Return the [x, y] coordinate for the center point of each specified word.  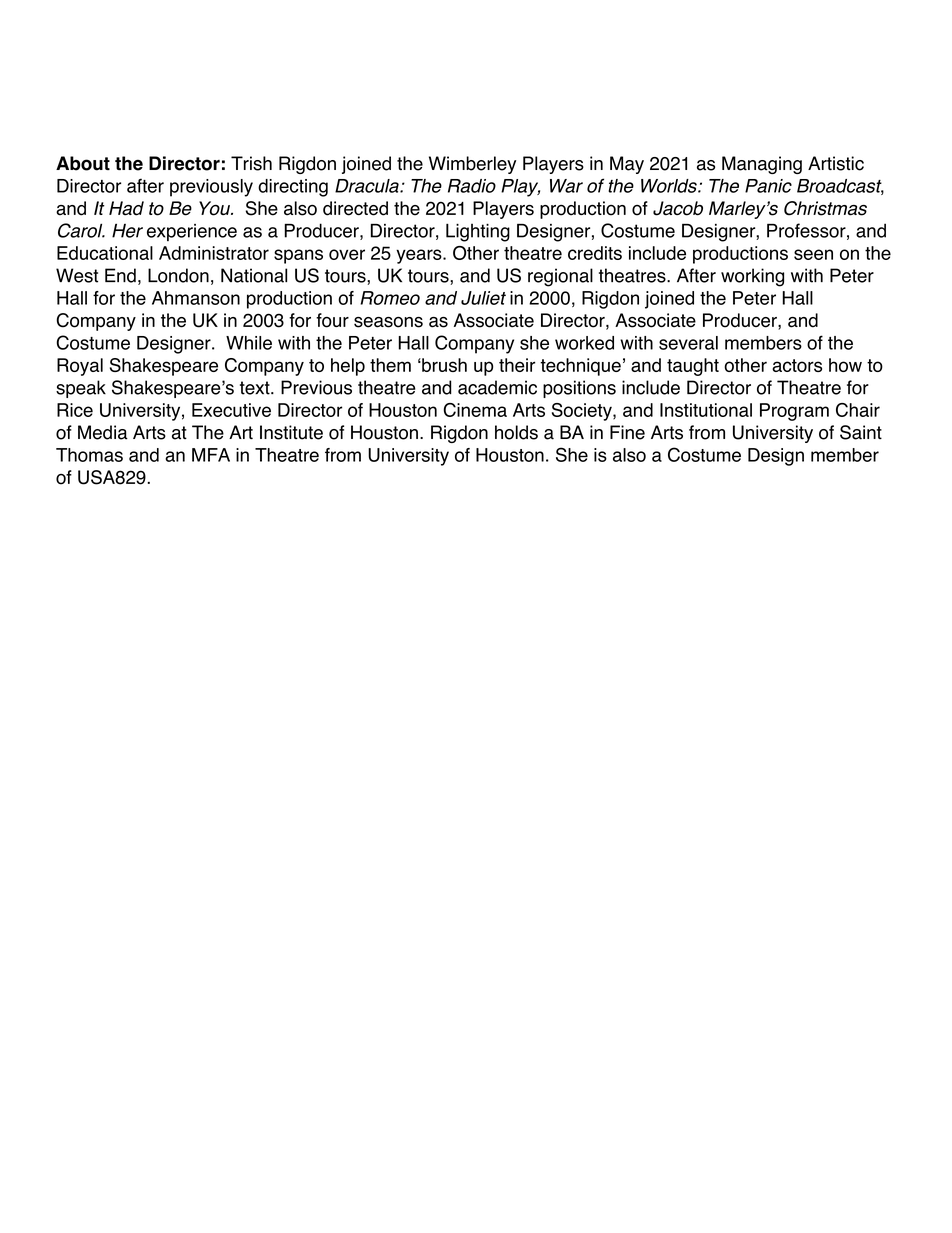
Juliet [483, 298]
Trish [251, 163]
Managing [762, 165]
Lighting [478, 232]
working [752, 277]
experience [192, 232]
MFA [211, 455]
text [256, 388]
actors [797, 365]
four [332, 320]
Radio [472, 186]
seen [813, 254]
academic [497, 387]
